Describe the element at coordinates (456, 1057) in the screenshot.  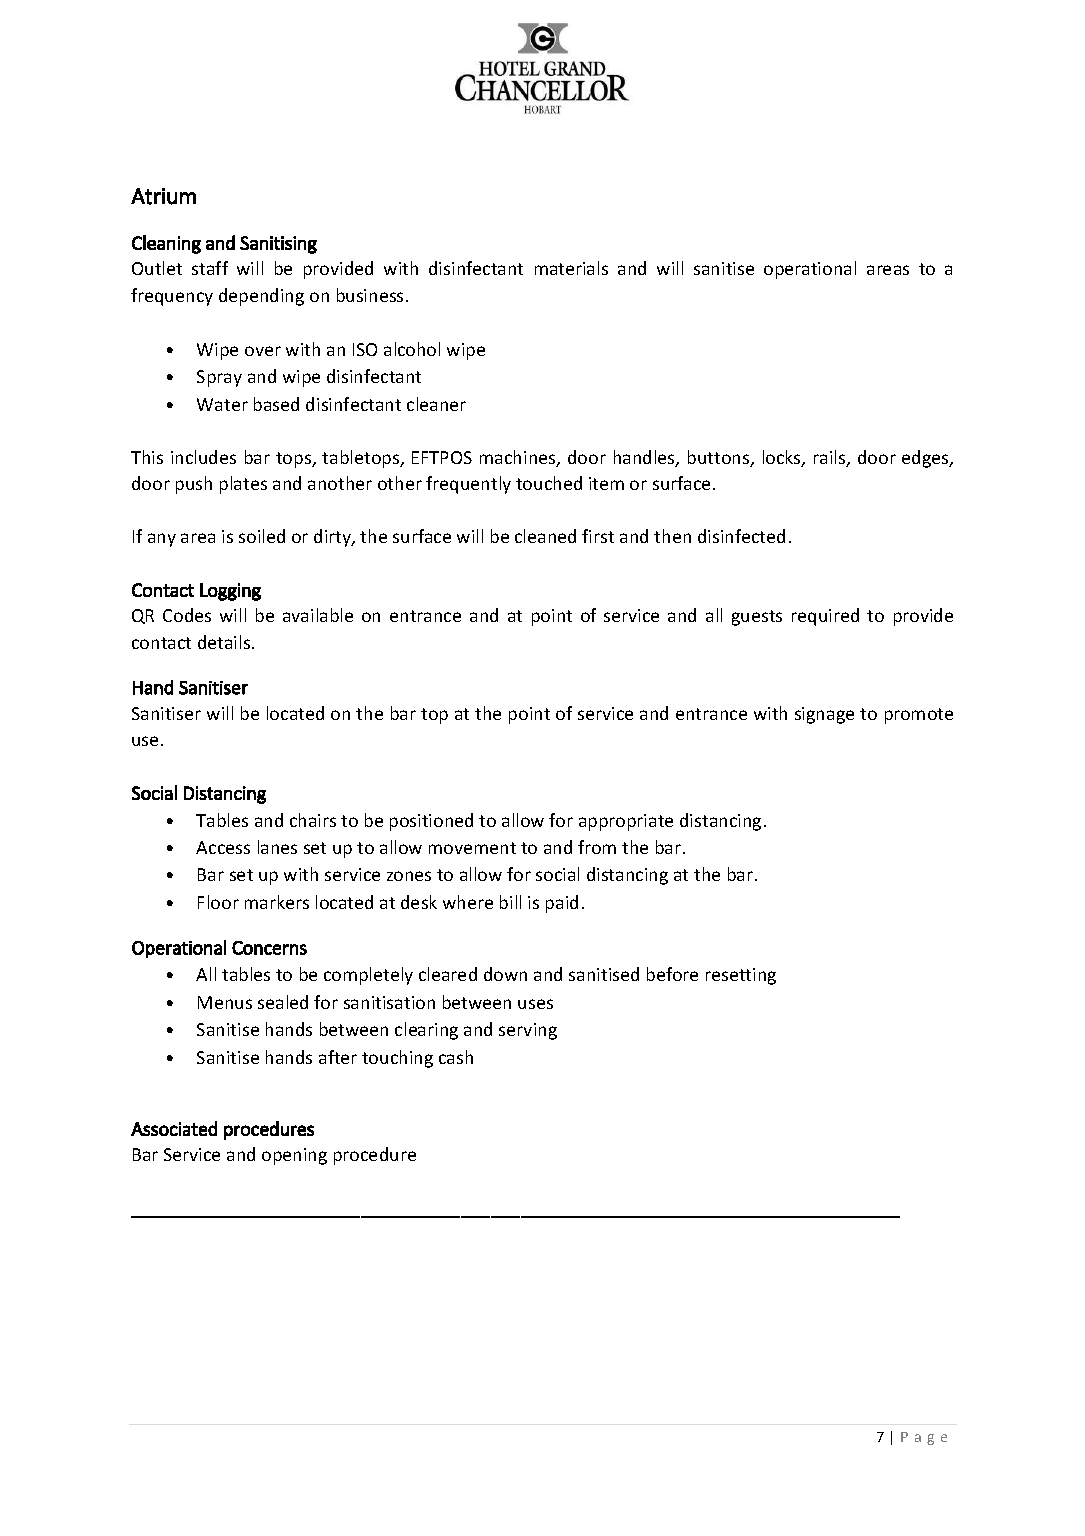
I see `cash` at that location.
